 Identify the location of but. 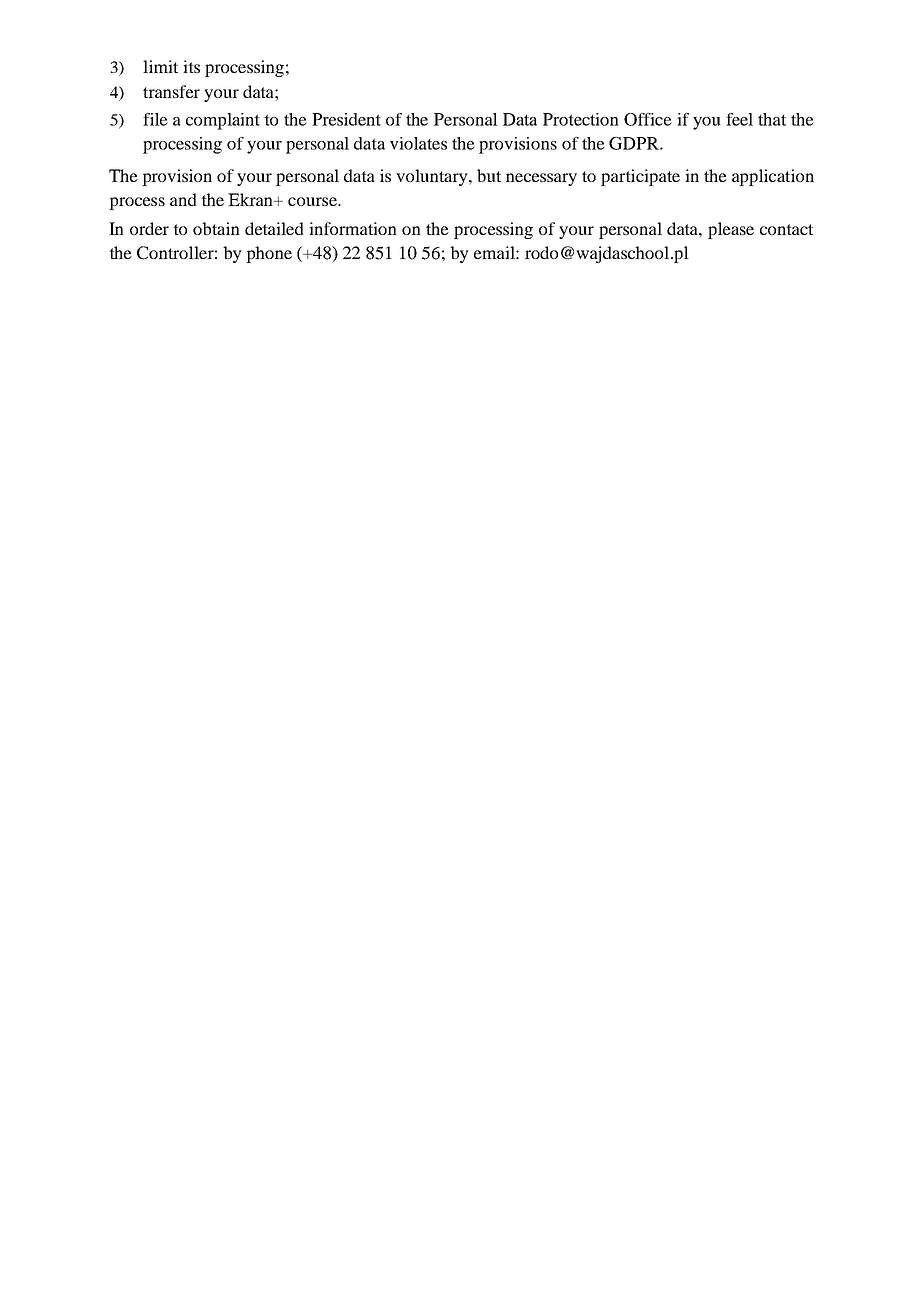
(489, 175).
